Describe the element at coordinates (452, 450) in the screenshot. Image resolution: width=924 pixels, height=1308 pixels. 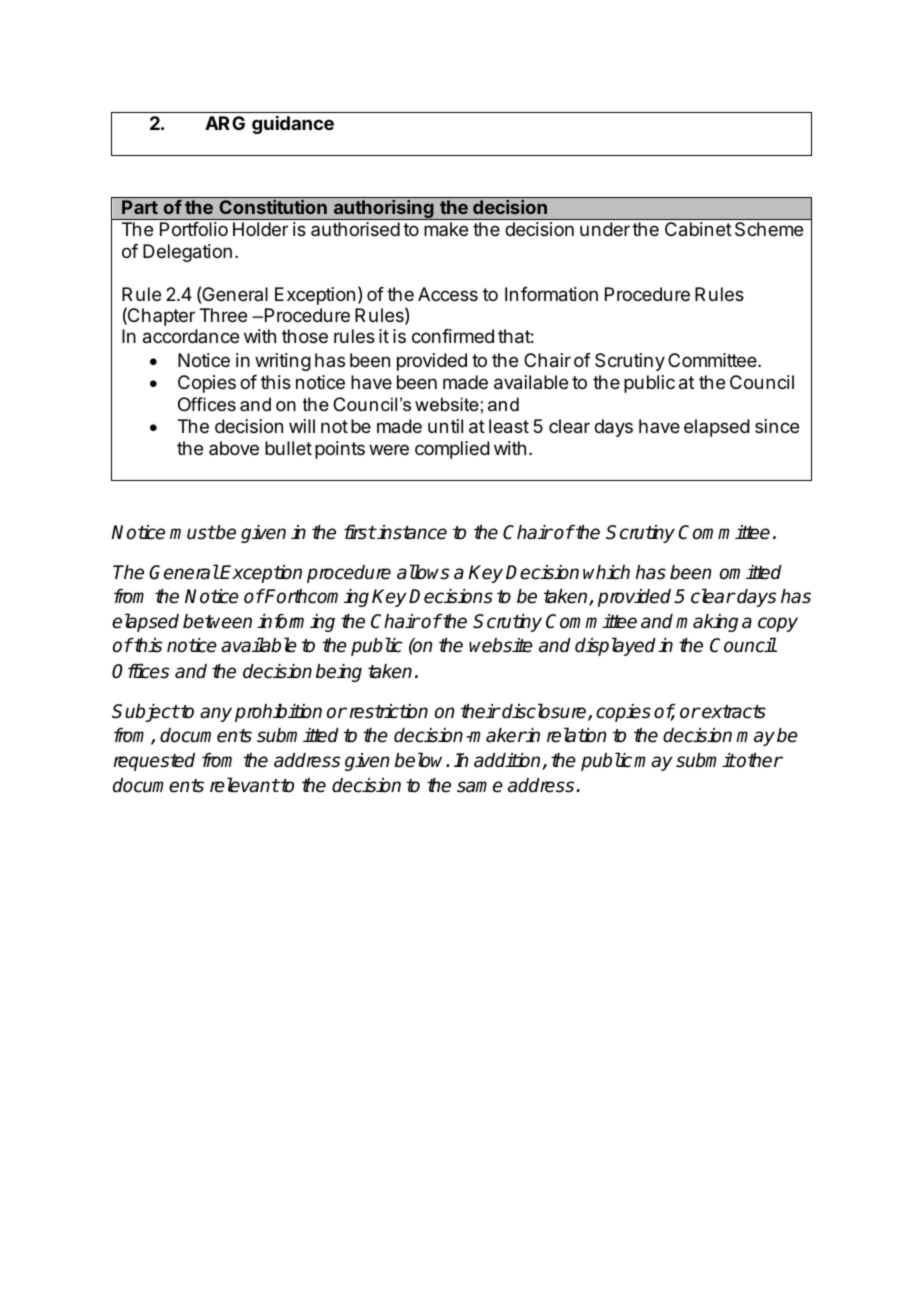
I see `complied` at that location.
